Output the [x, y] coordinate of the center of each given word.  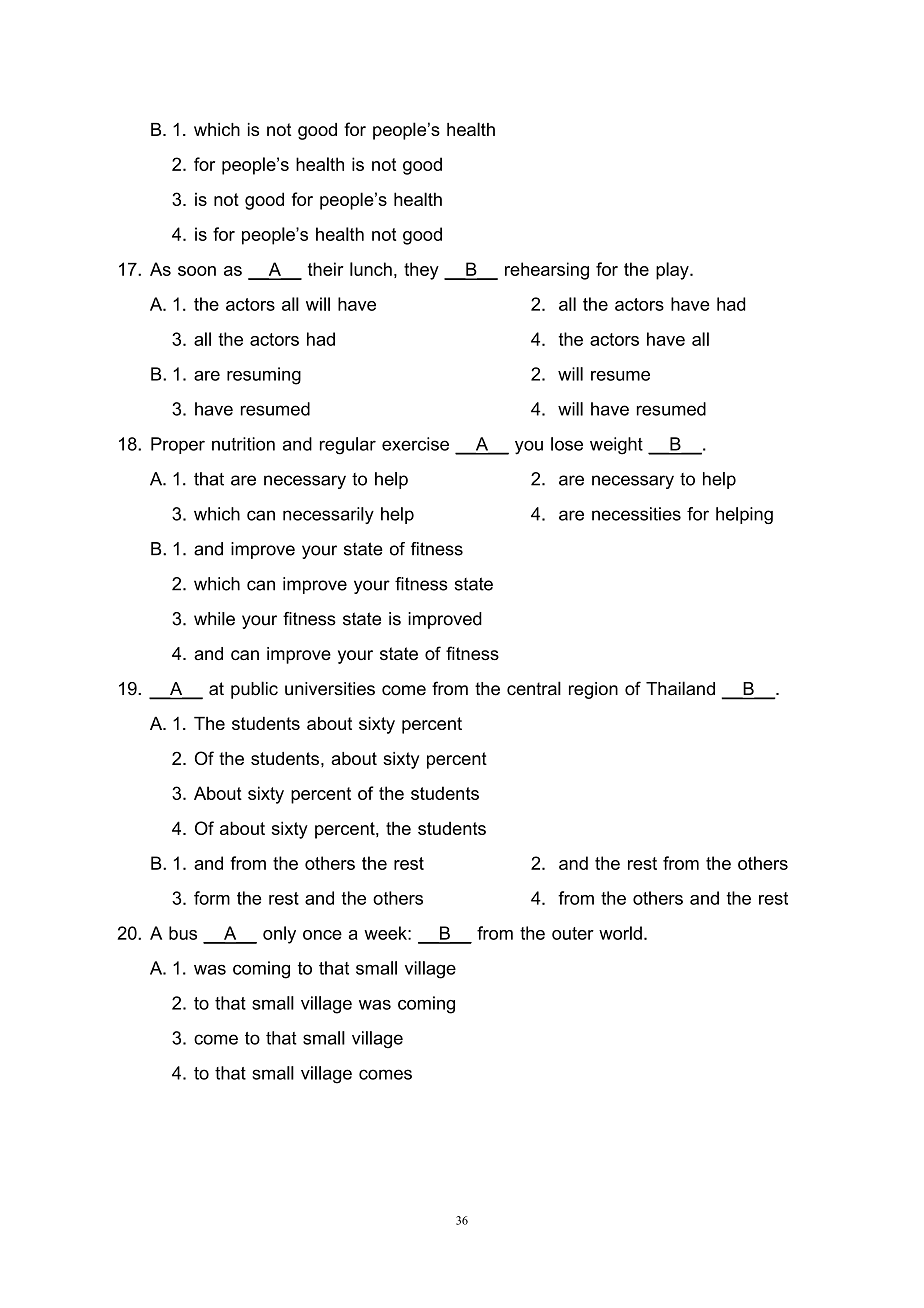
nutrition [243, 444]
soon [197, 271]
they [421, 271]
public [254, 690]
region [593, 690]
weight [616, 446]
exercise [415, 444]
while [214, 619]
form [212, 898]
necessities [636, 514]
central [534, 688]
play [673, 271]
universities [330, 689]
